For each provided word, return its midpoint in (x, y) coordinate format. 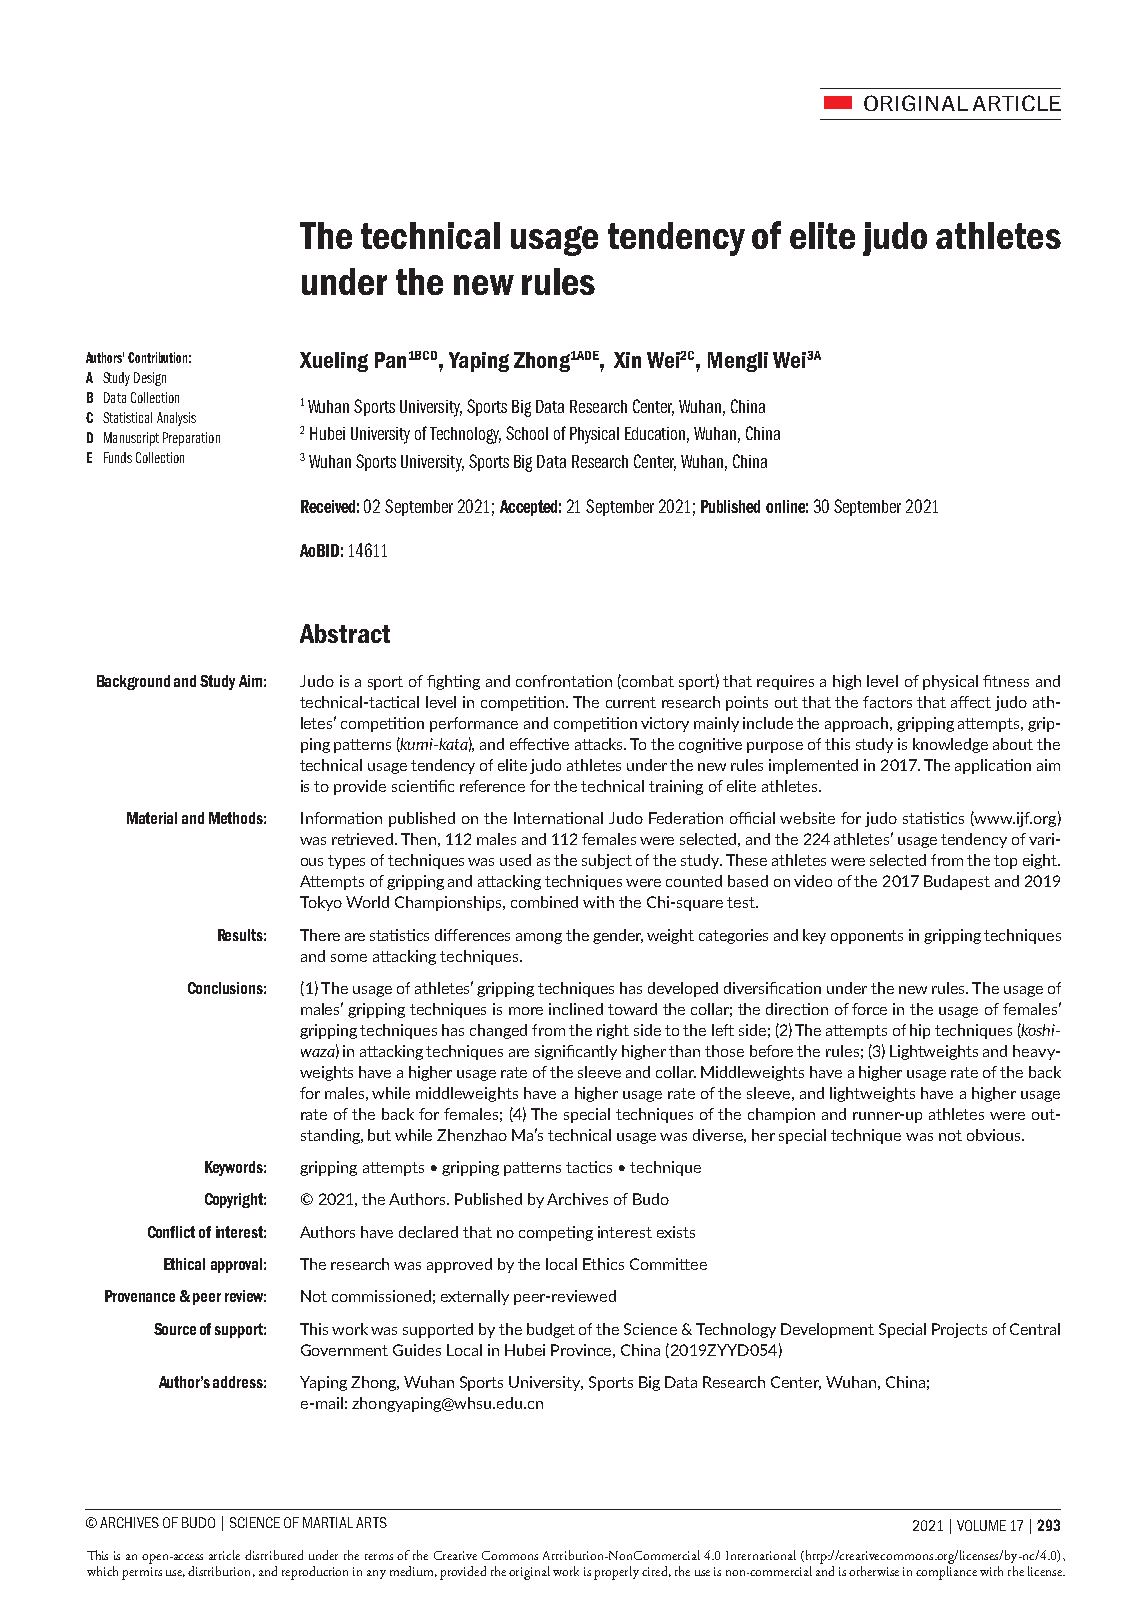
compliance (946, 1571)
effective (539, 744)
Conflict (171, 1232)
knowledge (950, 745)
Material (152, 818)
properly (616, 1573)
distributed (274, 1555)
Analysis (176, 419)
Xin (627, 360)
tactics (589, 1167)
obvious (995, 1135)
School (527, 433)
